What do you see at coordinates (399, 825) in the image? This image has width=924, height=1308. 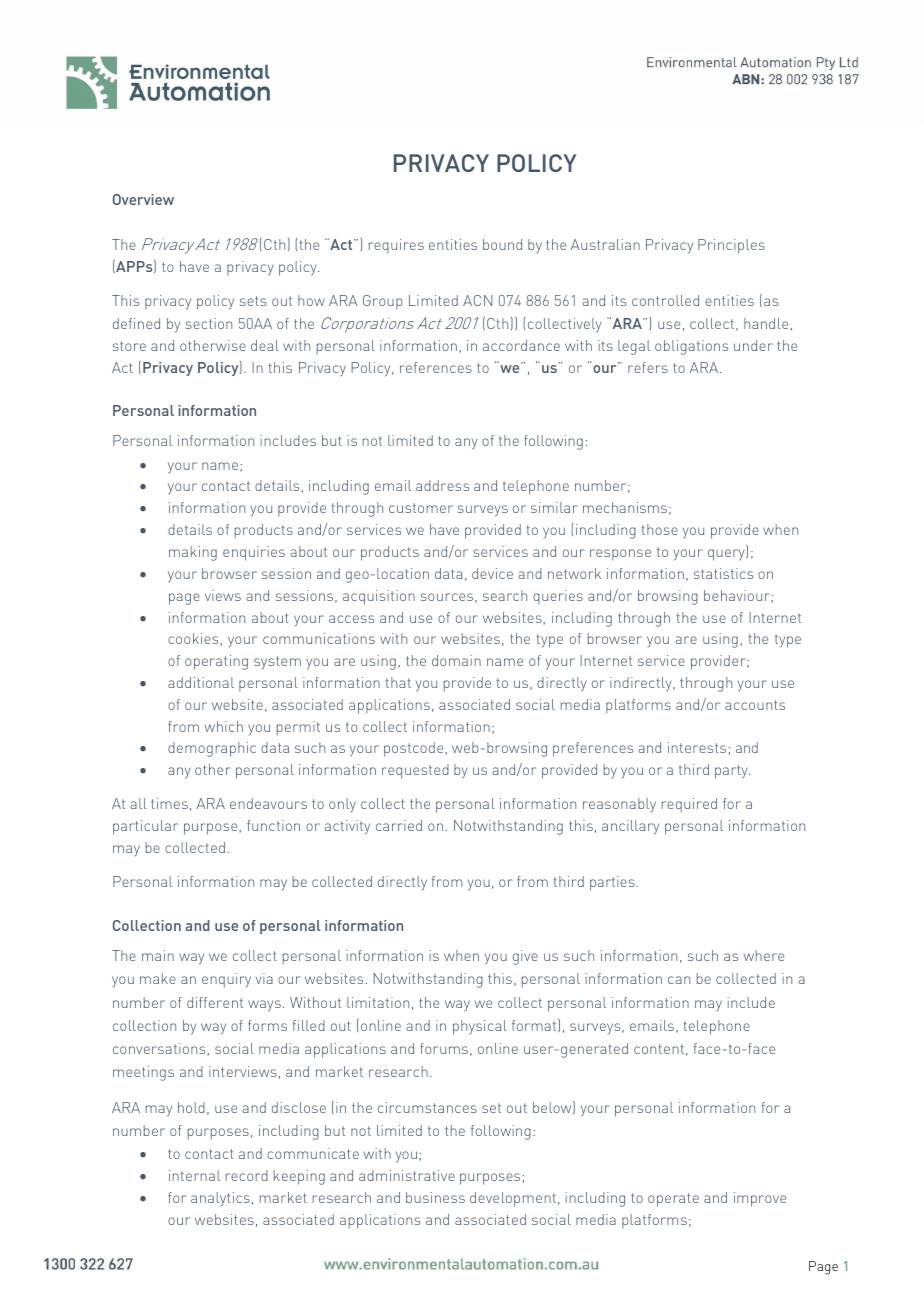 I see `carried` at bounding box center [399, 825].
